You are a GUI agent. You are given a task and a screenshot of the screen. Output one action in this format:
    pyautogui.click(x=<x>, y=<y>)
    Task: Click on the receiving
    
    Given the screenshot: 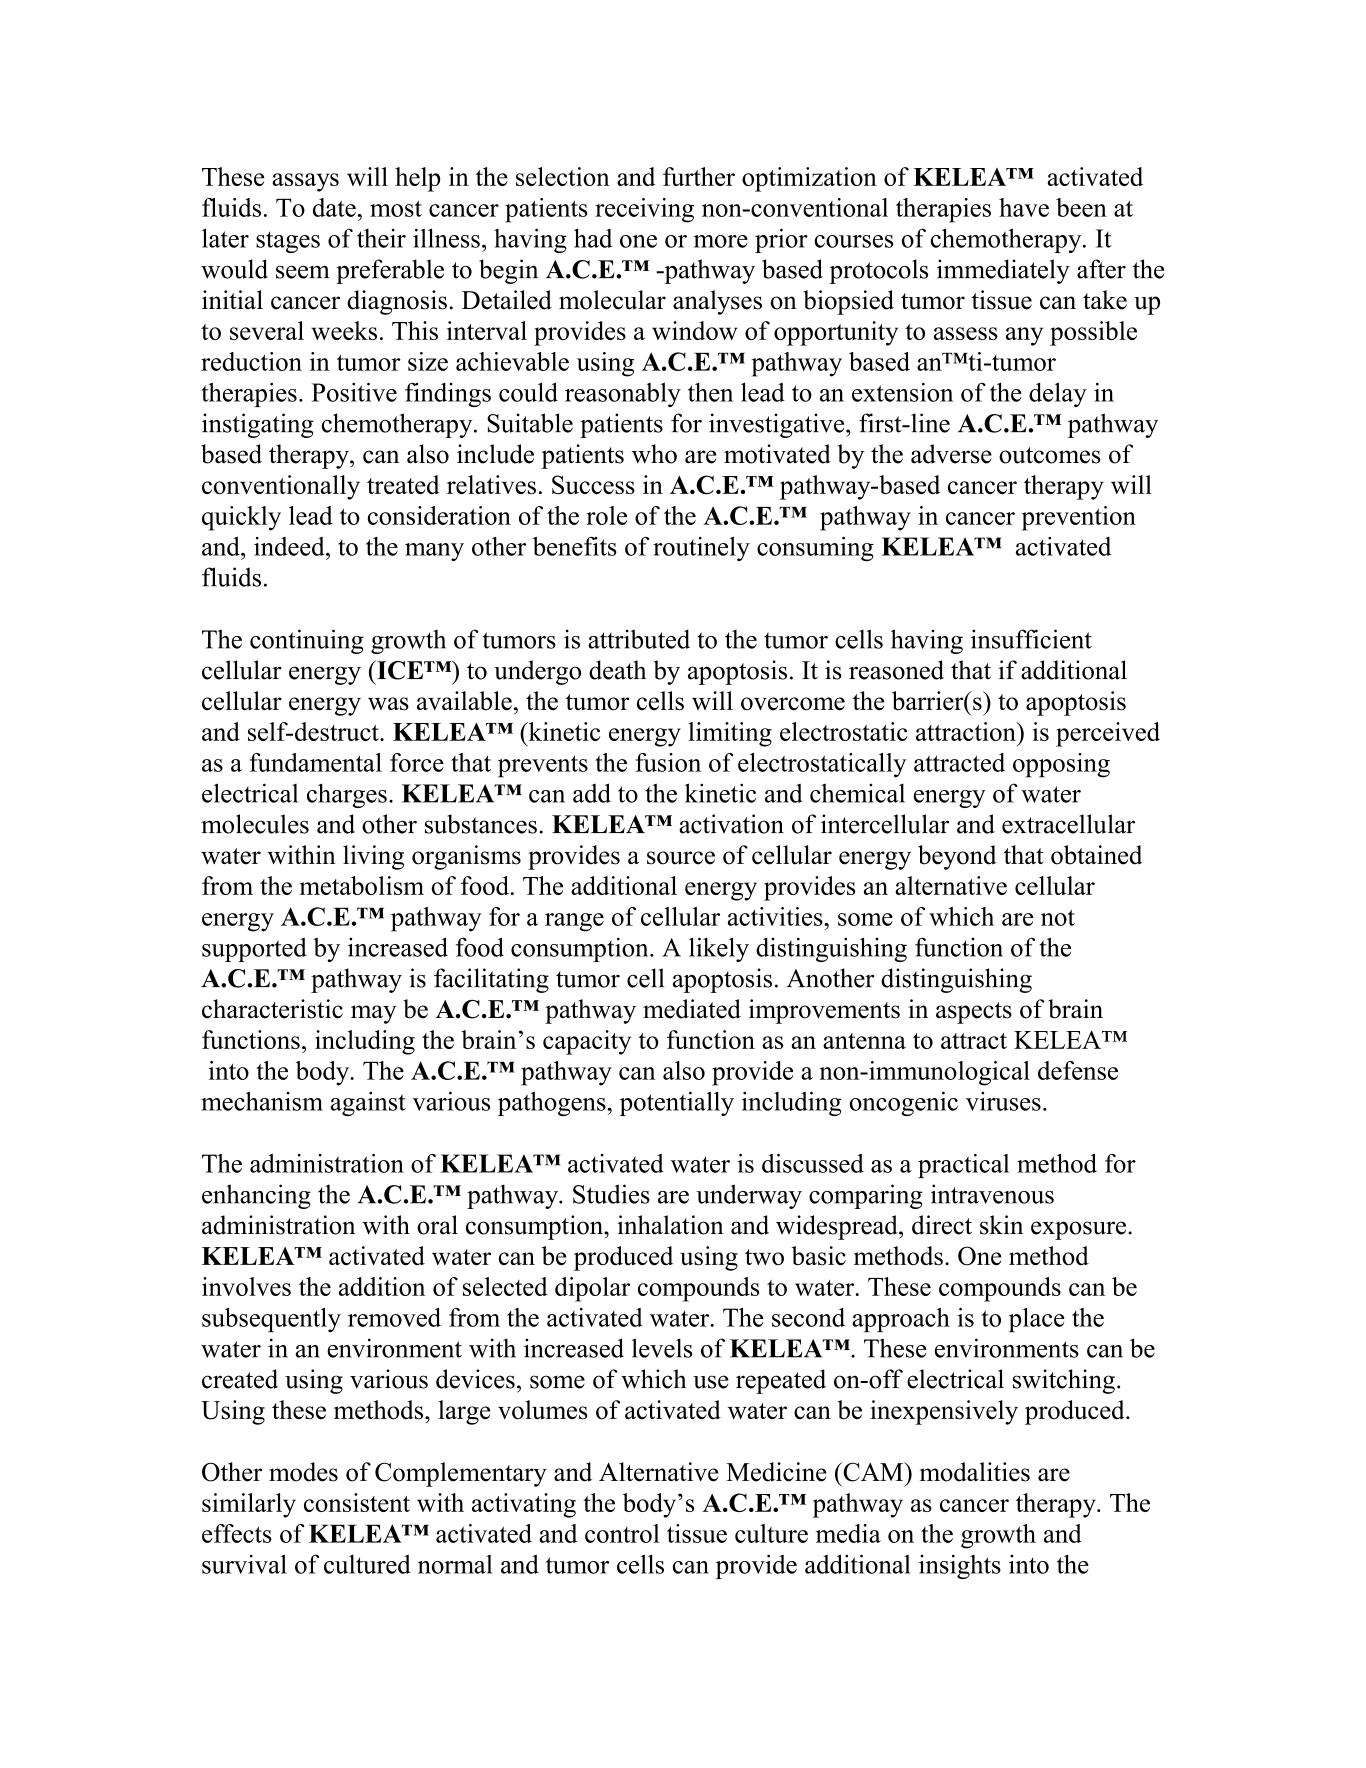 What is the action you would take?
    pyautogui.click(x=644, y=210)
